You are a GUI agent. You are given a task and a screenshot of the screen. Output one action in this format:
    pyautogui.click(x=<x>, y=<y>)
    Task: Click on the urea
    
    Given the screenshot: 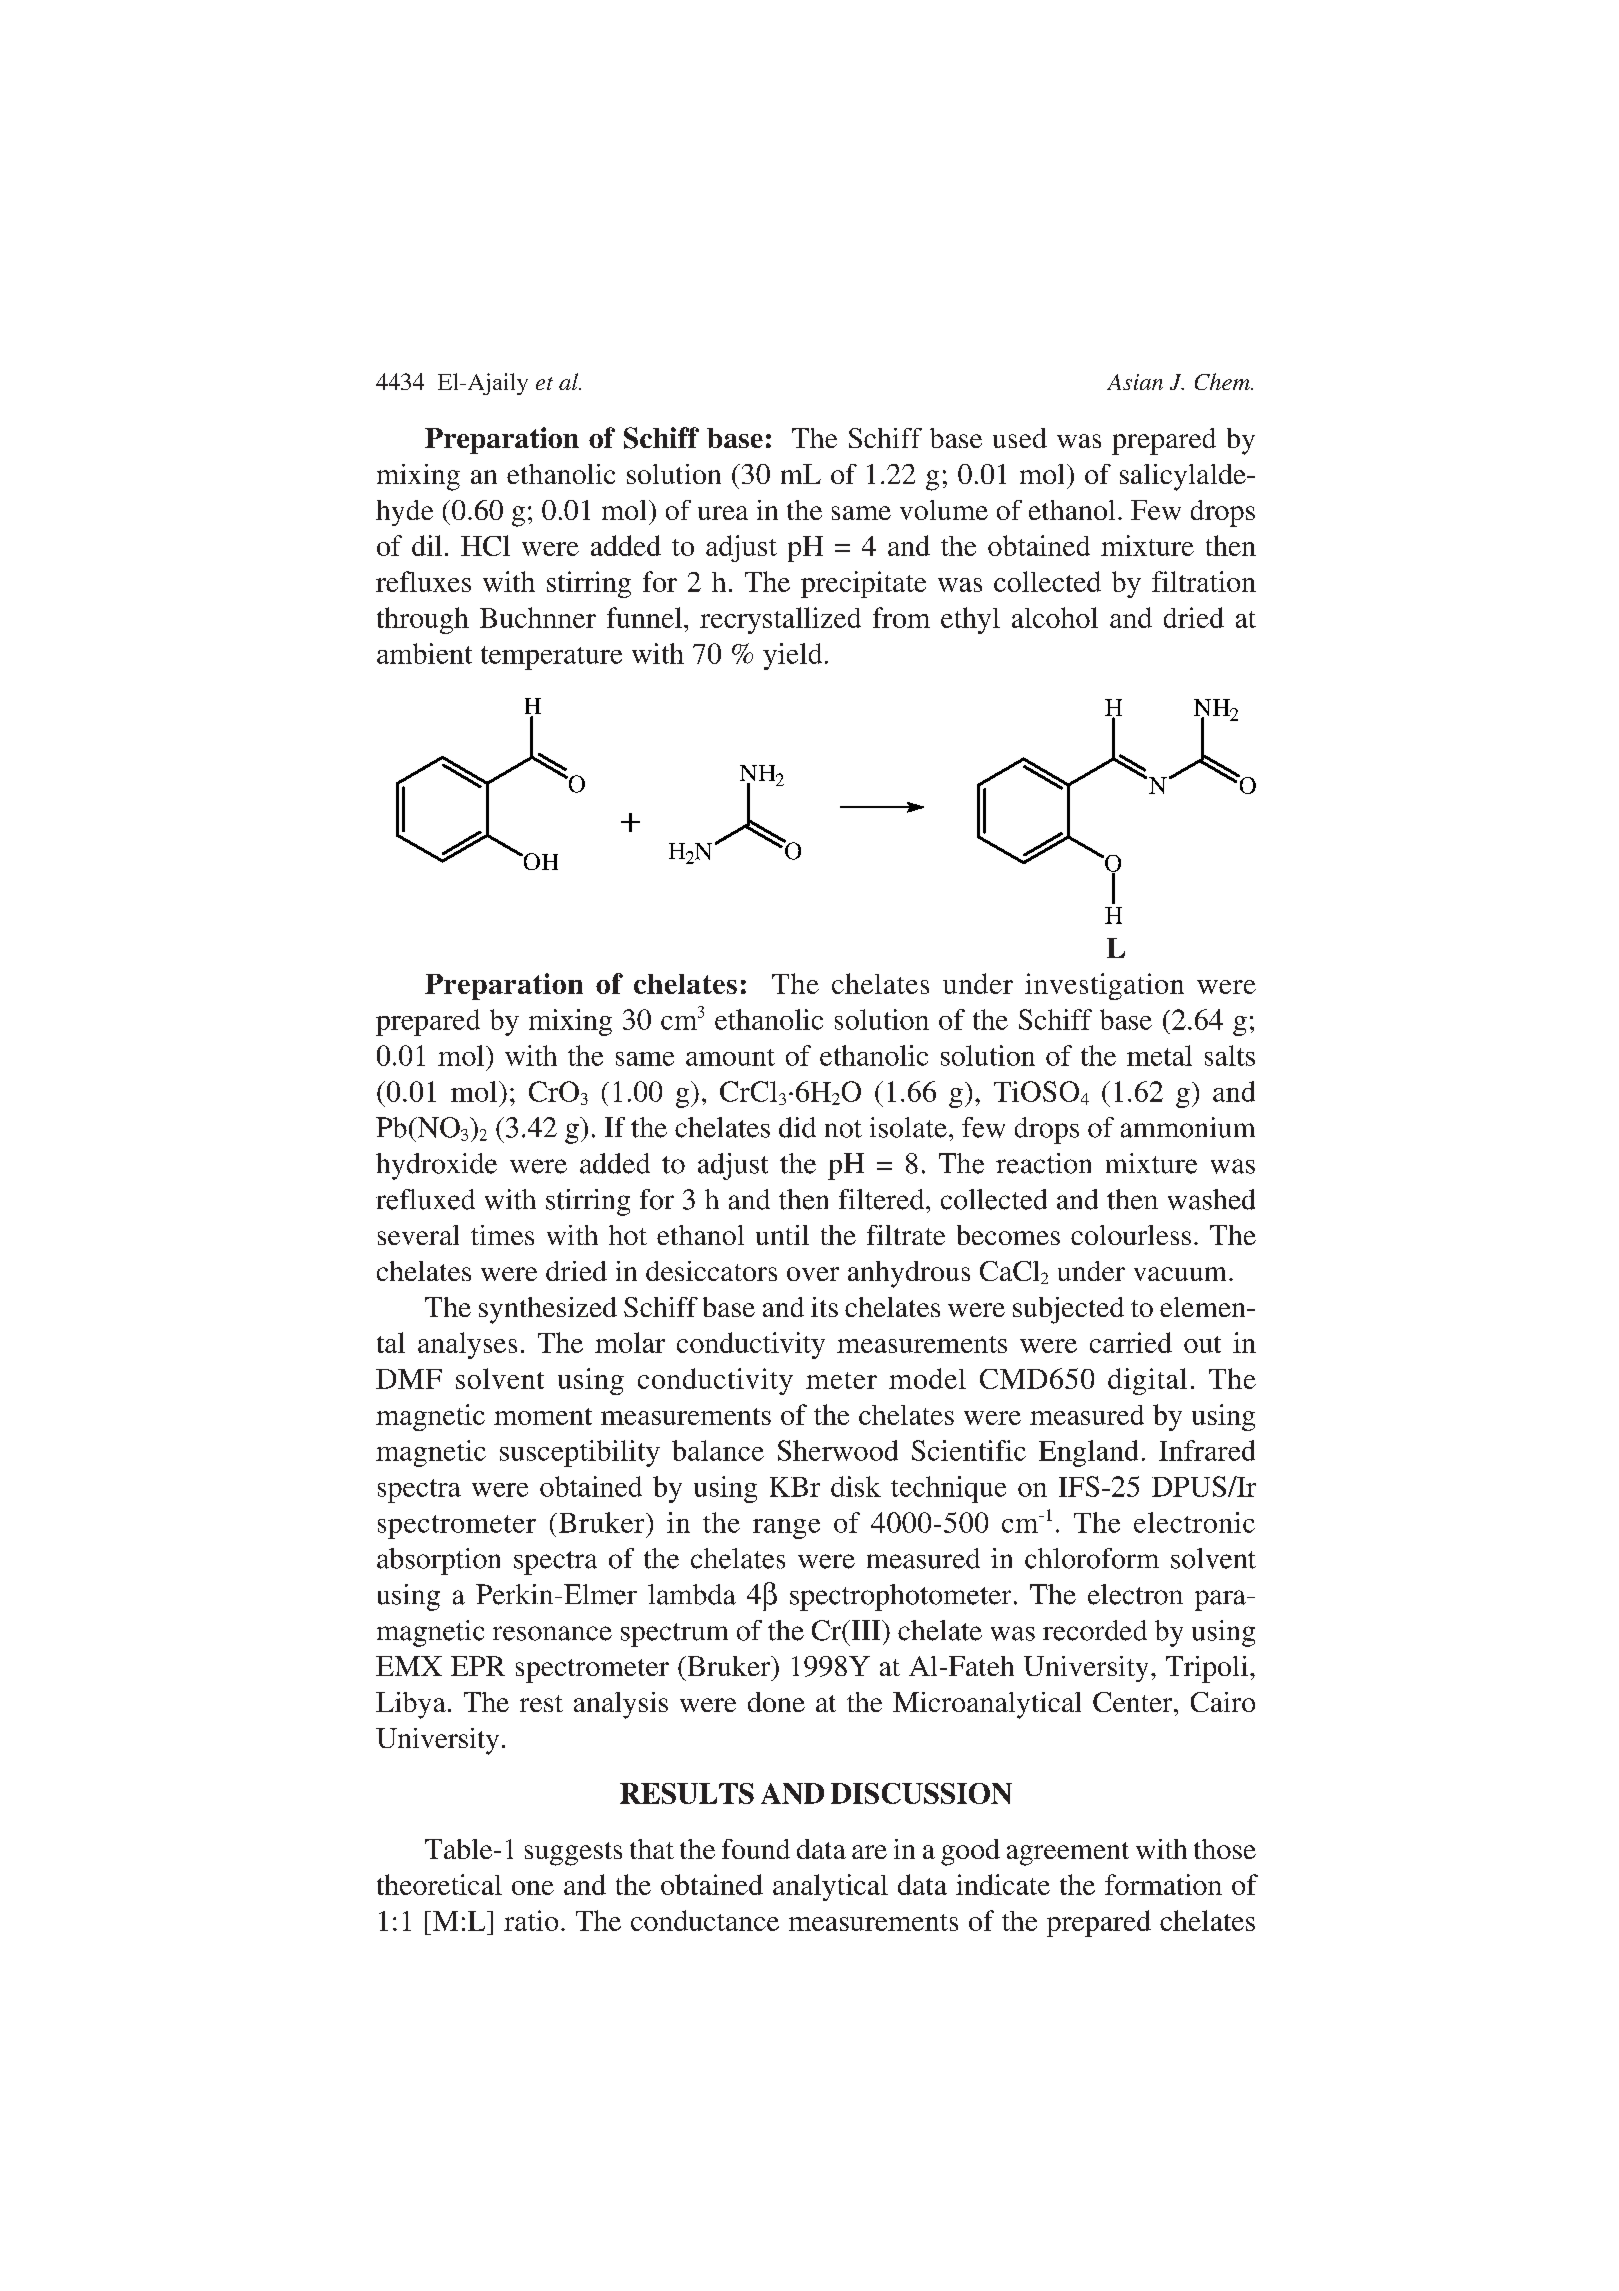 What is the action you would take?
    pyautogui.click(x=723, y=513)
